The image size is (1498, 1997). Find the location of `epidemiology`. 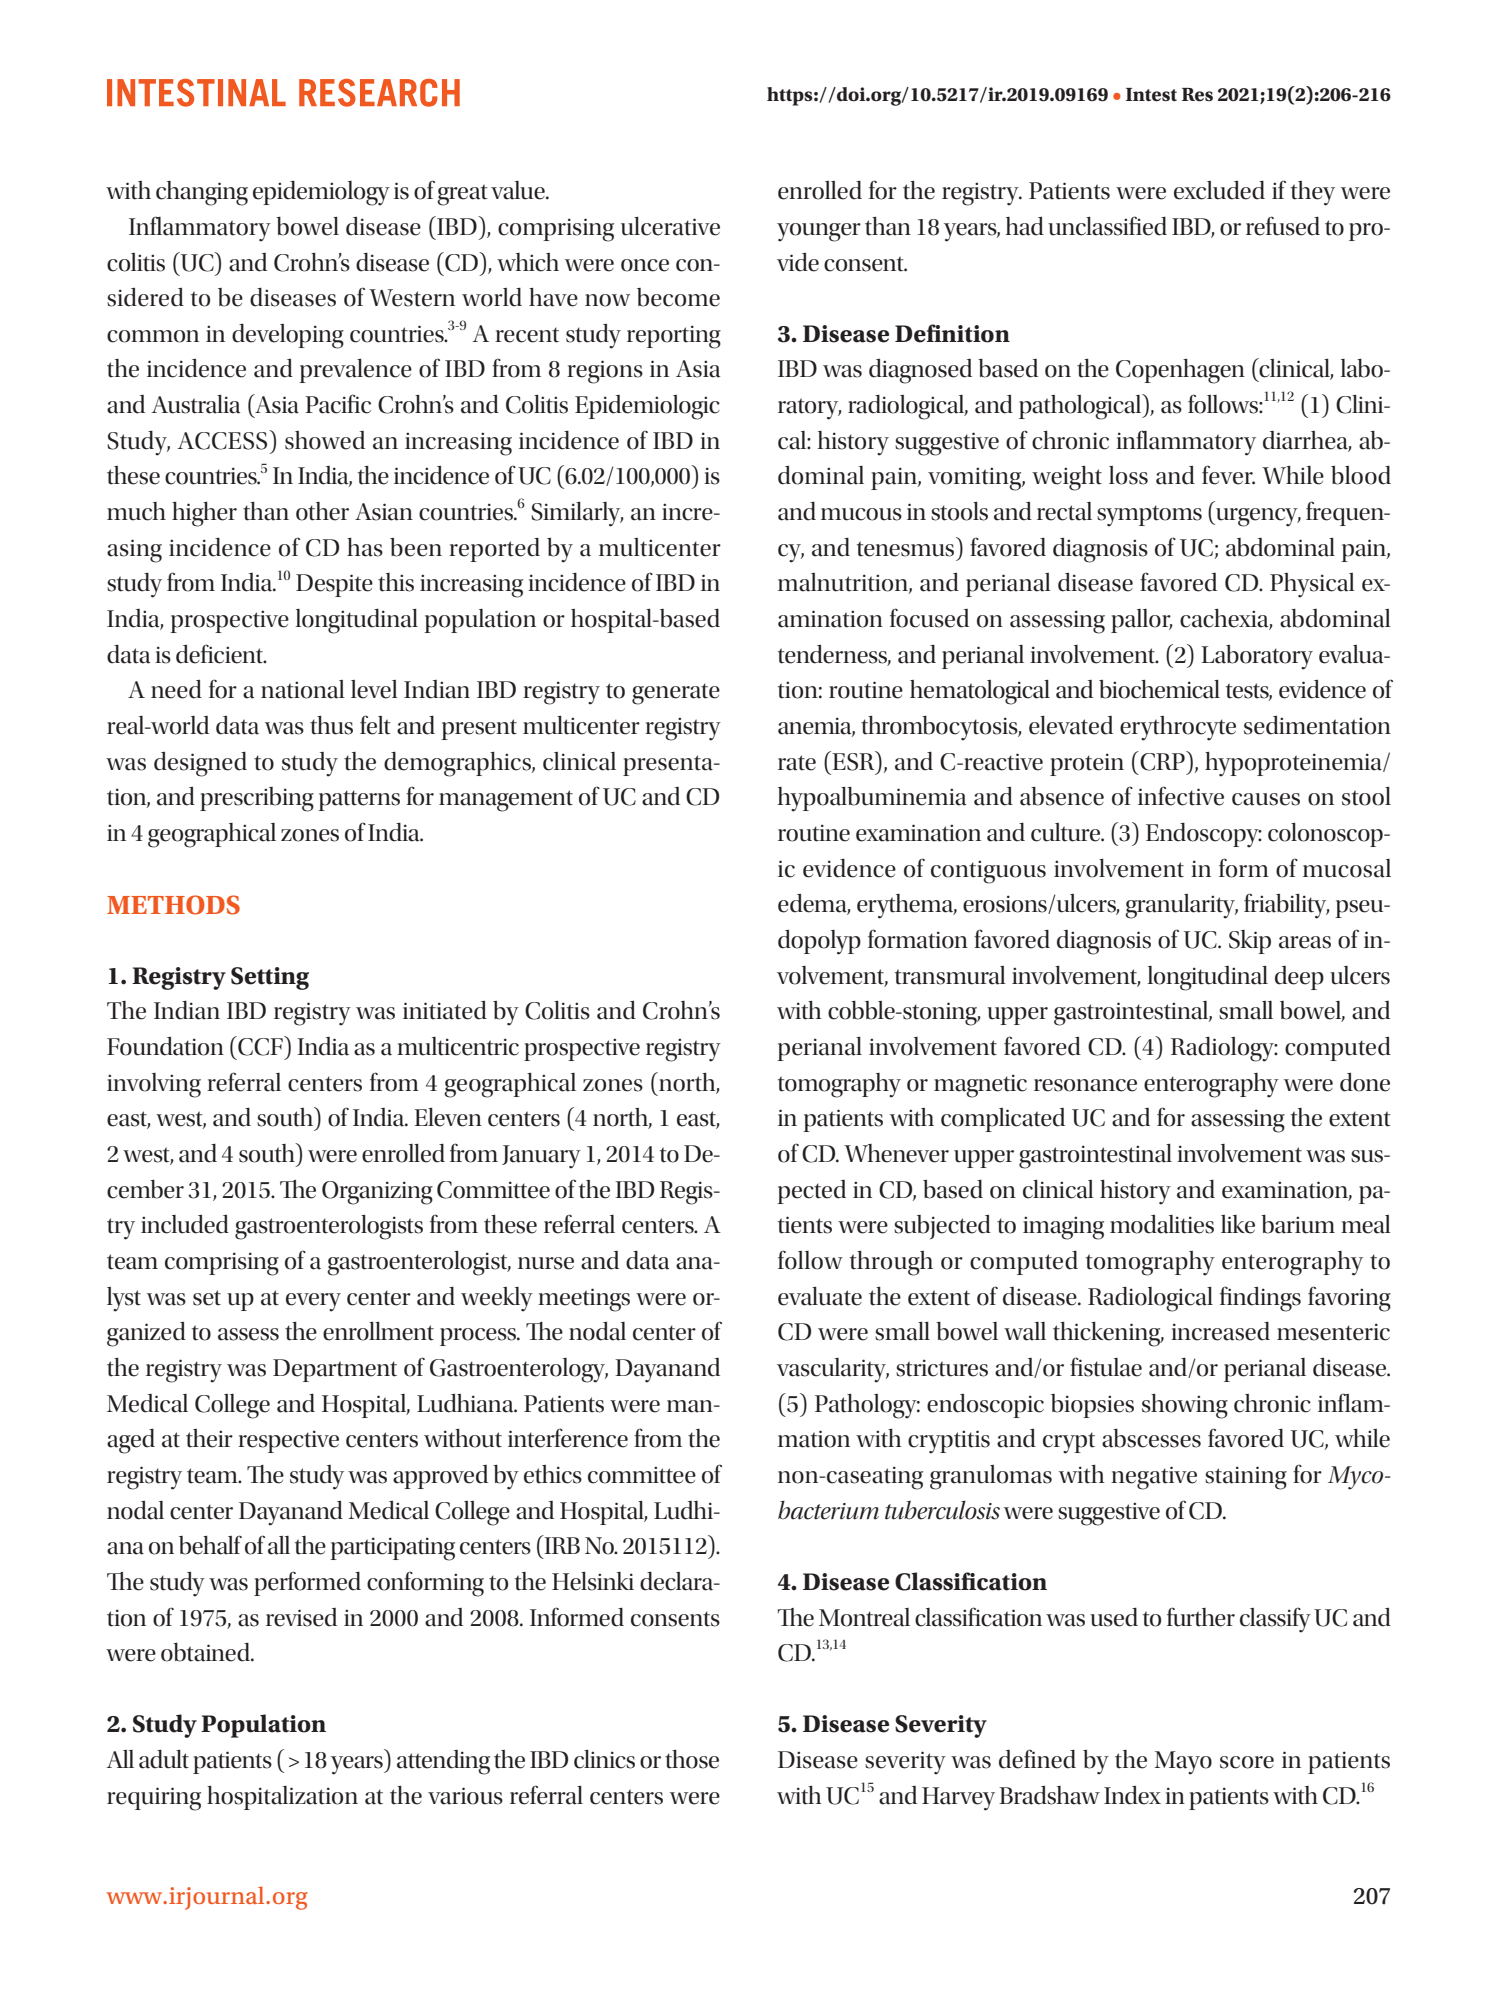

epidemiology is located at coordinates (321, 193).
